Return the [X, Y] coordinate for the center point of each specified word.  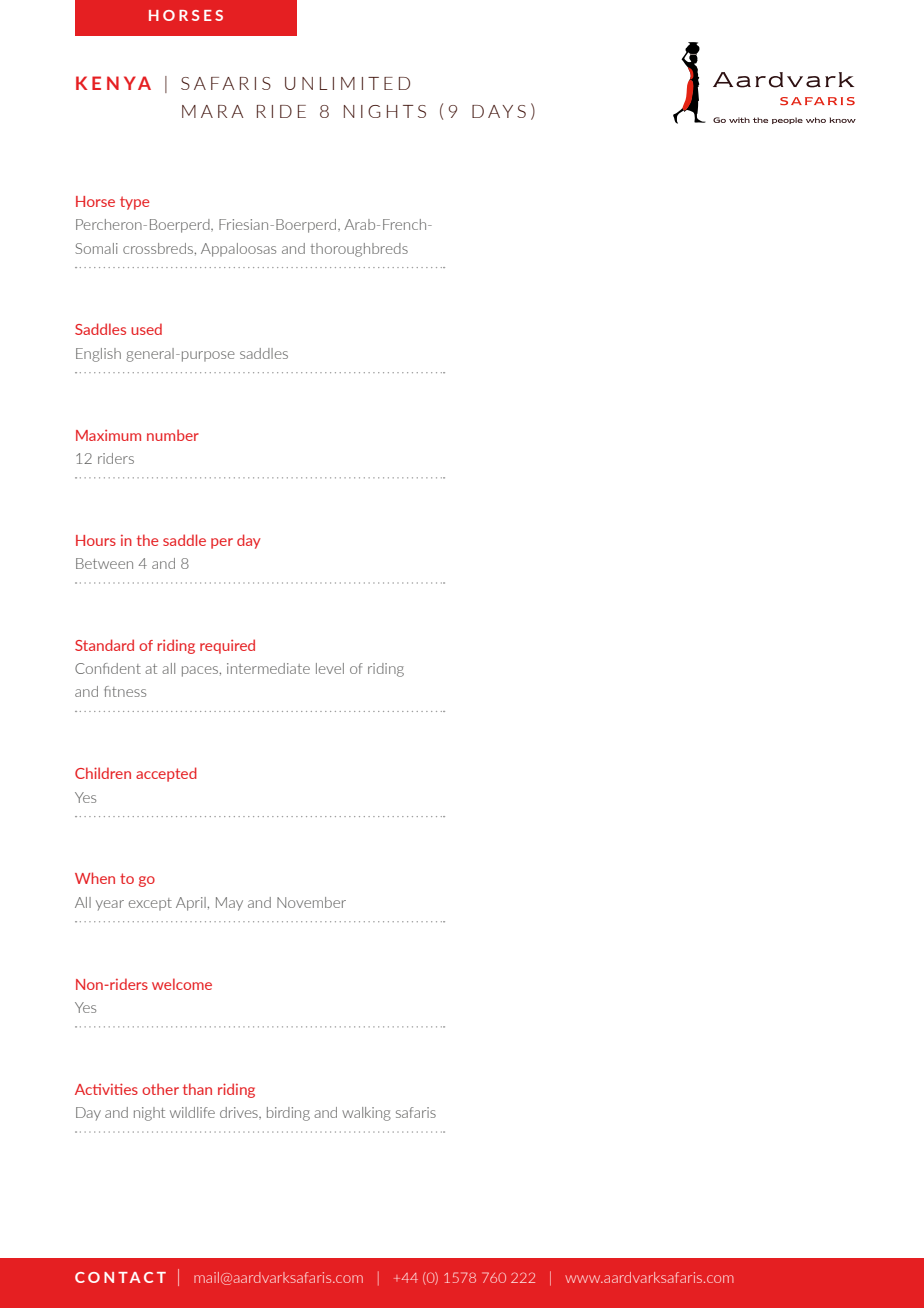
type [135, 203]
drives [240, 1112]
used [146, 329]
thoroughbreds [359, 250]
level [330, 668]
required [227, 646]
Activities [106, 1089]
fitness [125, 691]
